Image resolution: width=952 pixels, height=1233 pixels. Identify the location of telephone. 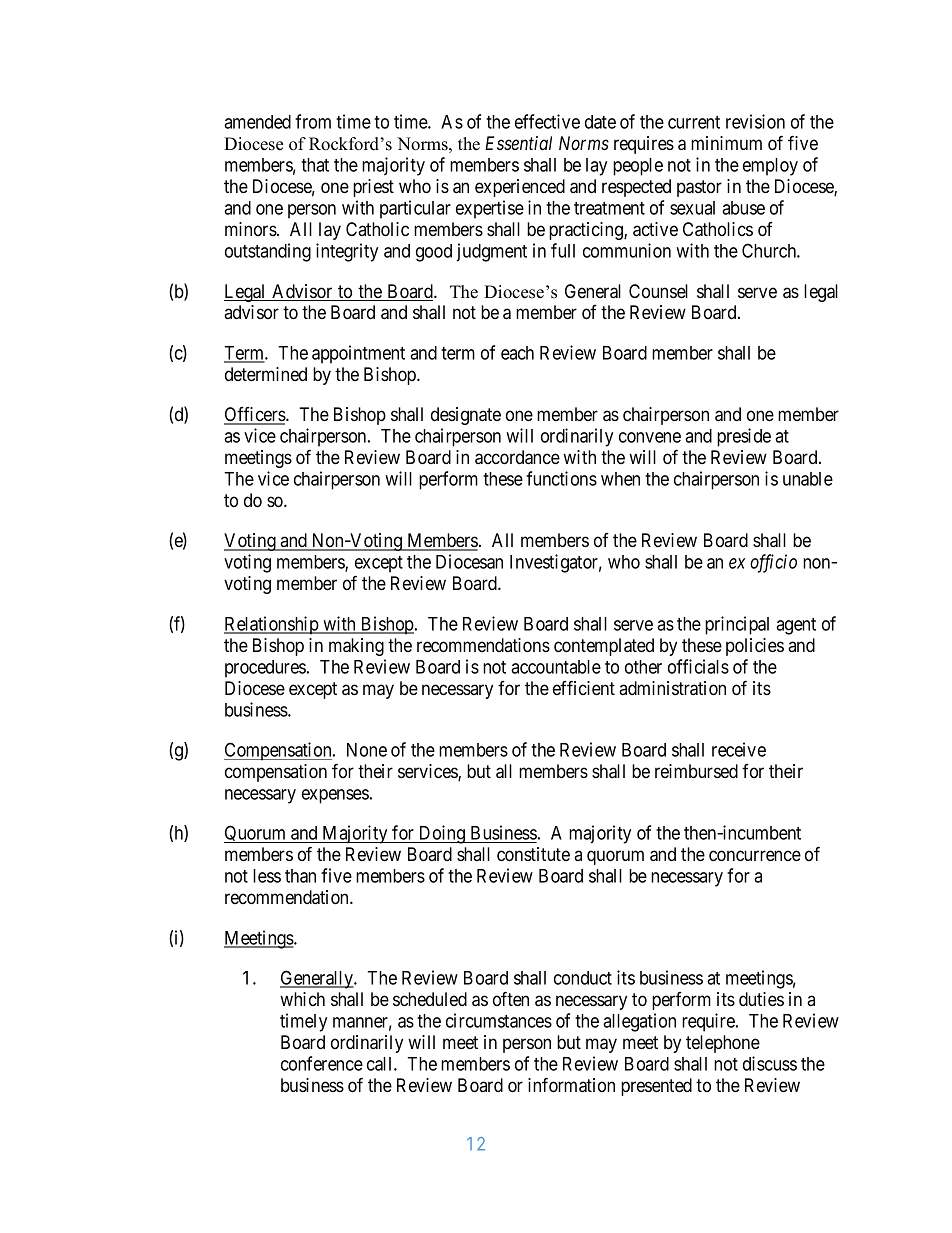
(723, 1044).
